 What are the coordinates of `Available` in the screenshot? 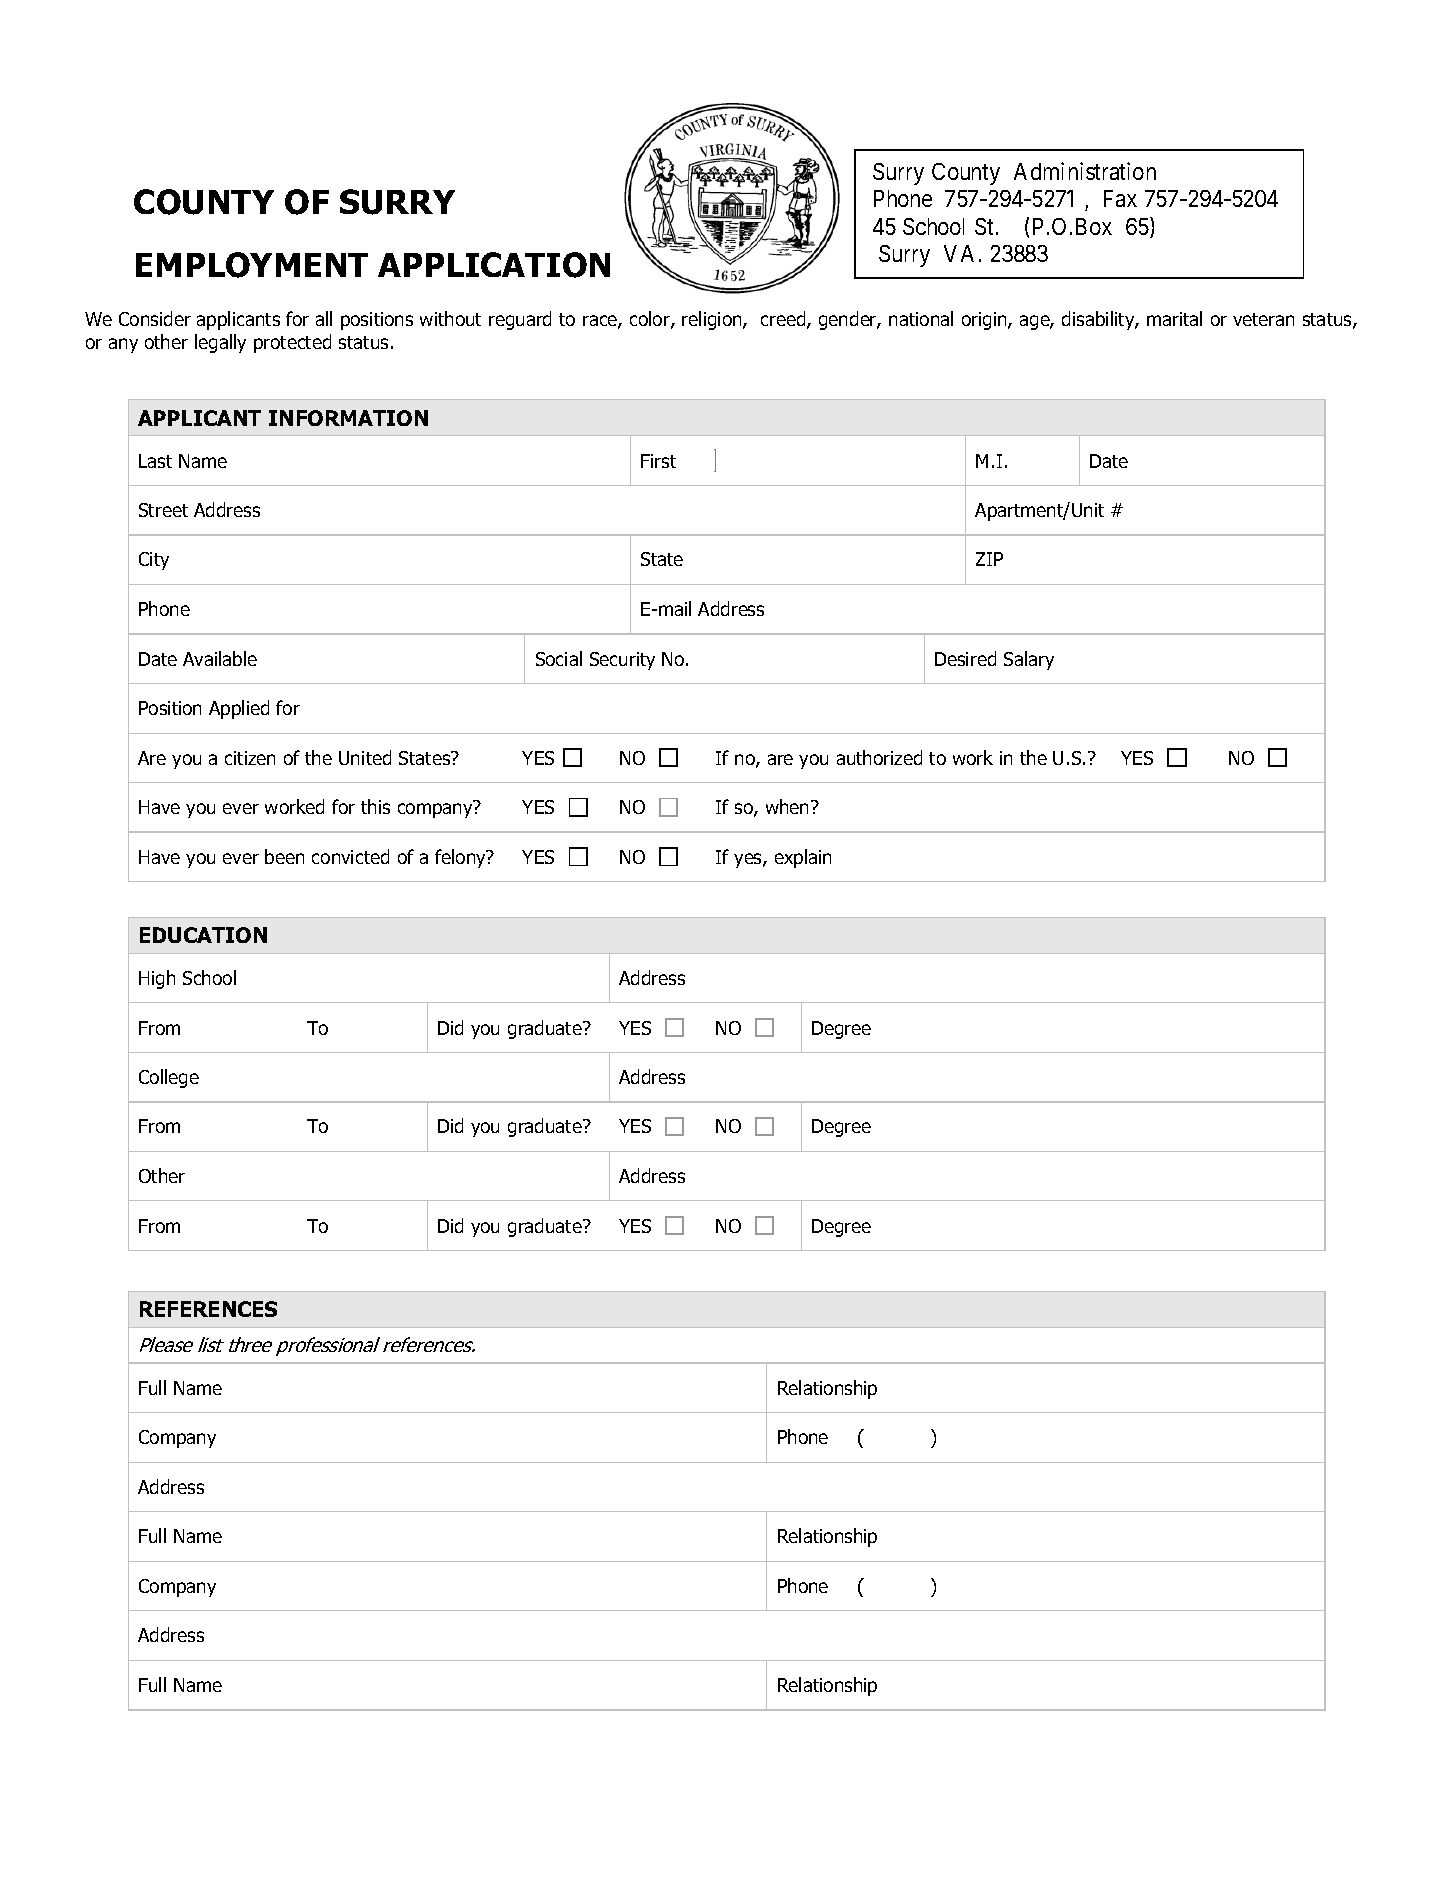 It's located at (220, 658).
